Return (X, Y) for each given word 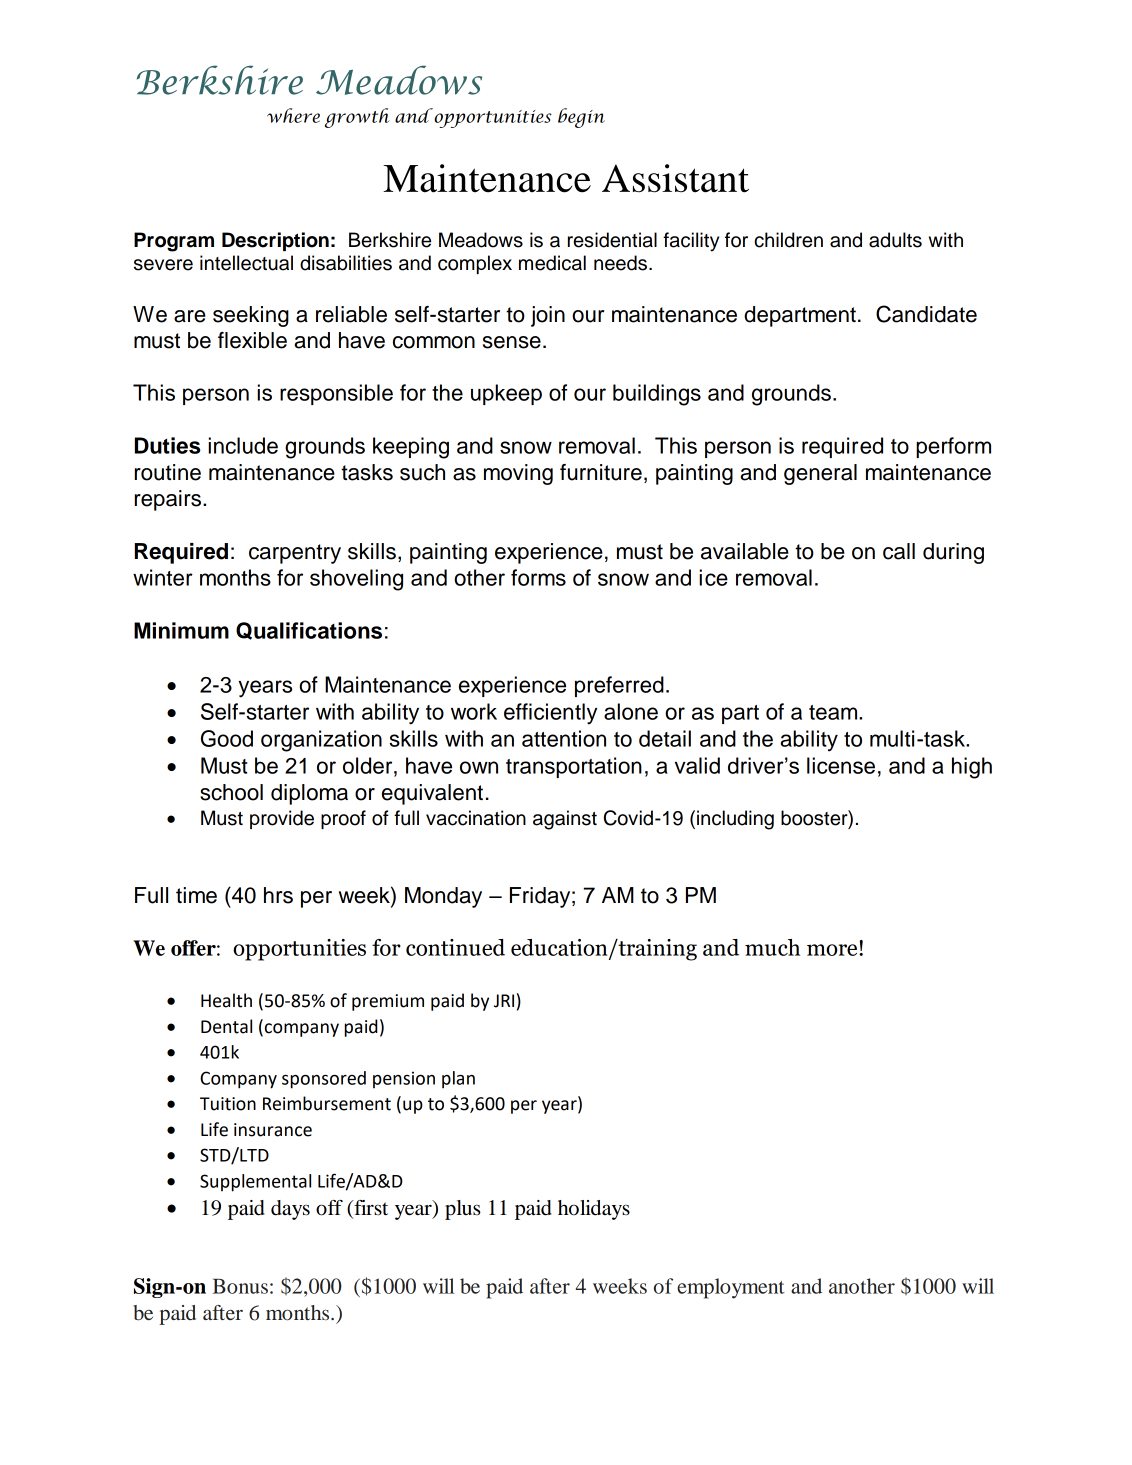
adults (895, 240)
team (834, 712)
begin (581, 118)
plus (463, 1210)
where (293, 115)
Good (227, 738)
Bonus (240, 1286)
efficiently (550, 714)
